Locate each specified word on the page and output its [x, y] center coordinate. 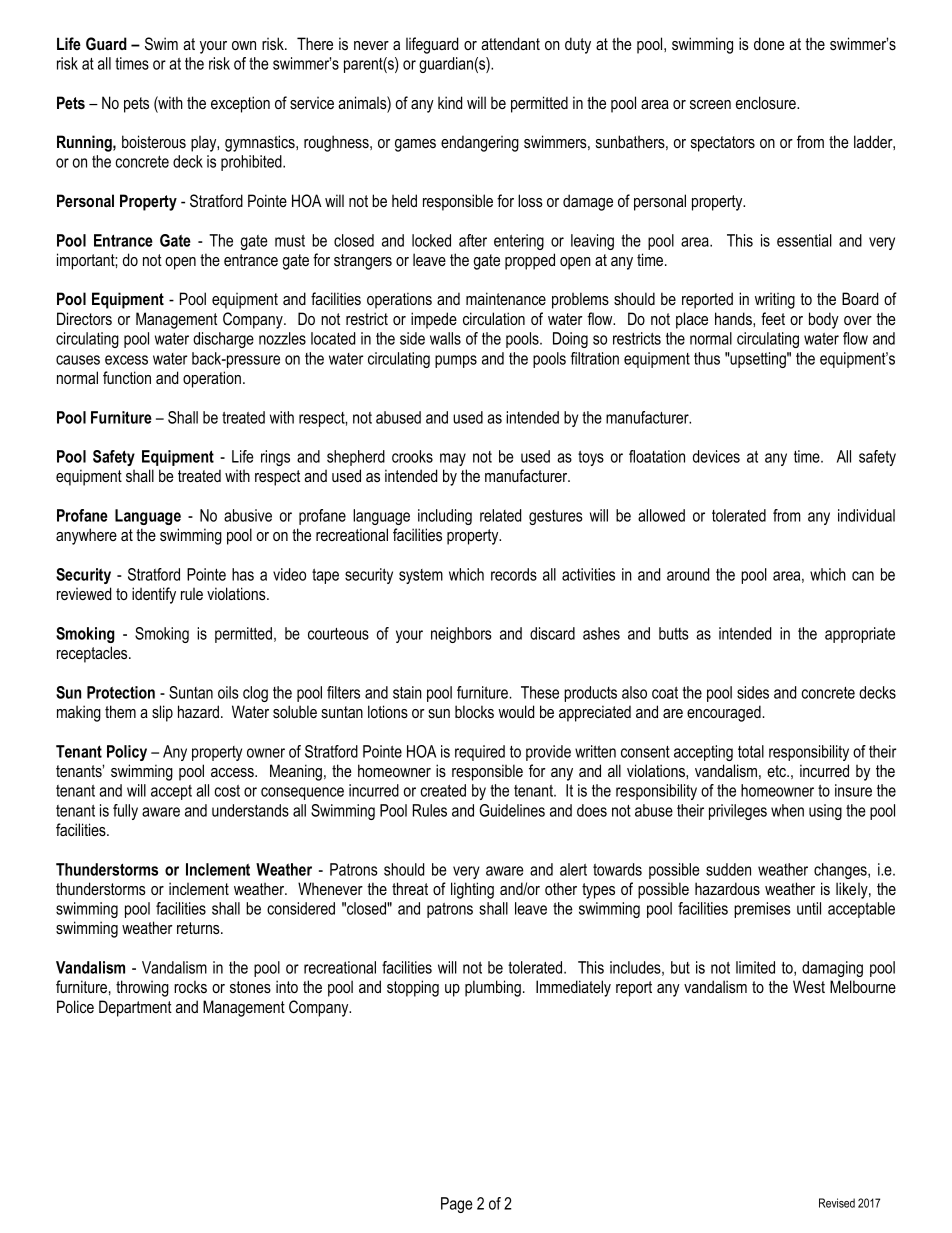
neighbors [461, 635]
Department [135, 1008]
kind [450, 102]
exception [240, 104]
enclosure [767, 103]
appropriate [860, 635]
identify [154, 595]
